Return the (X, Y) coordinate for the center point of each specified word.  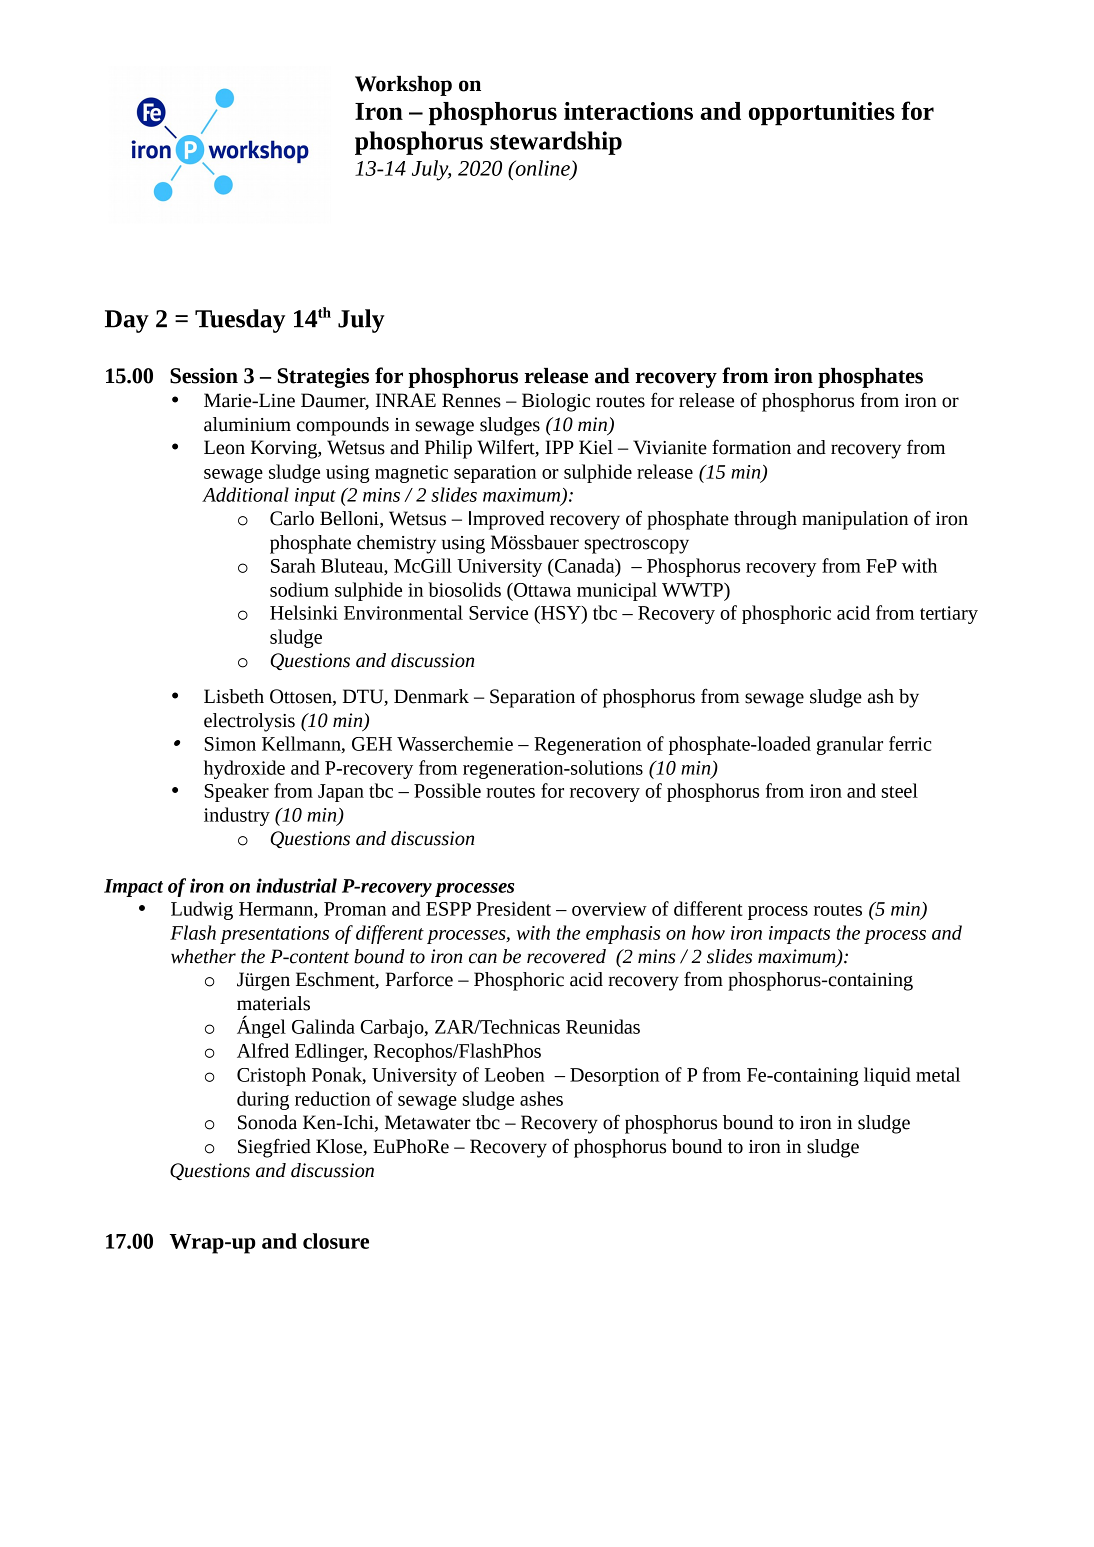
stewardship (556, 143)
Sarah (293, 565)
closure (336, 1241)
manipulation (855, 520)
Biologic (556, 402)
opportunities (822, 114)
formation (751, 447)
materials (273, 1003)
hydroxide (244, 769)
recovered (566, 956)
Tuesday (240, 321)
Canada (585, 565)
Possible (447, 790)
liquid (887, 1076)
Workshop (403, 86)
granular (850, 745)
